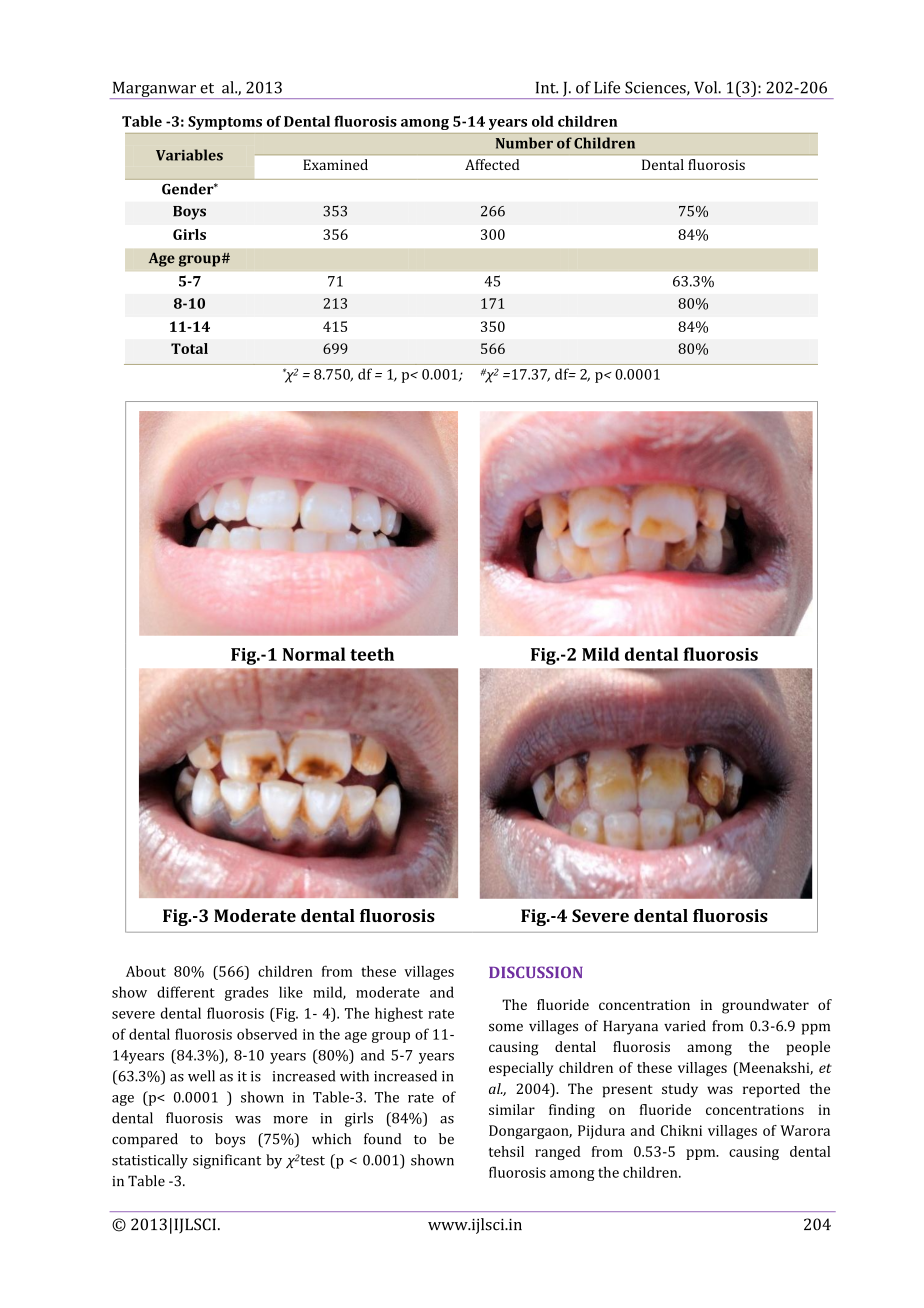  I want to click on teeth, so click(372, 654).
